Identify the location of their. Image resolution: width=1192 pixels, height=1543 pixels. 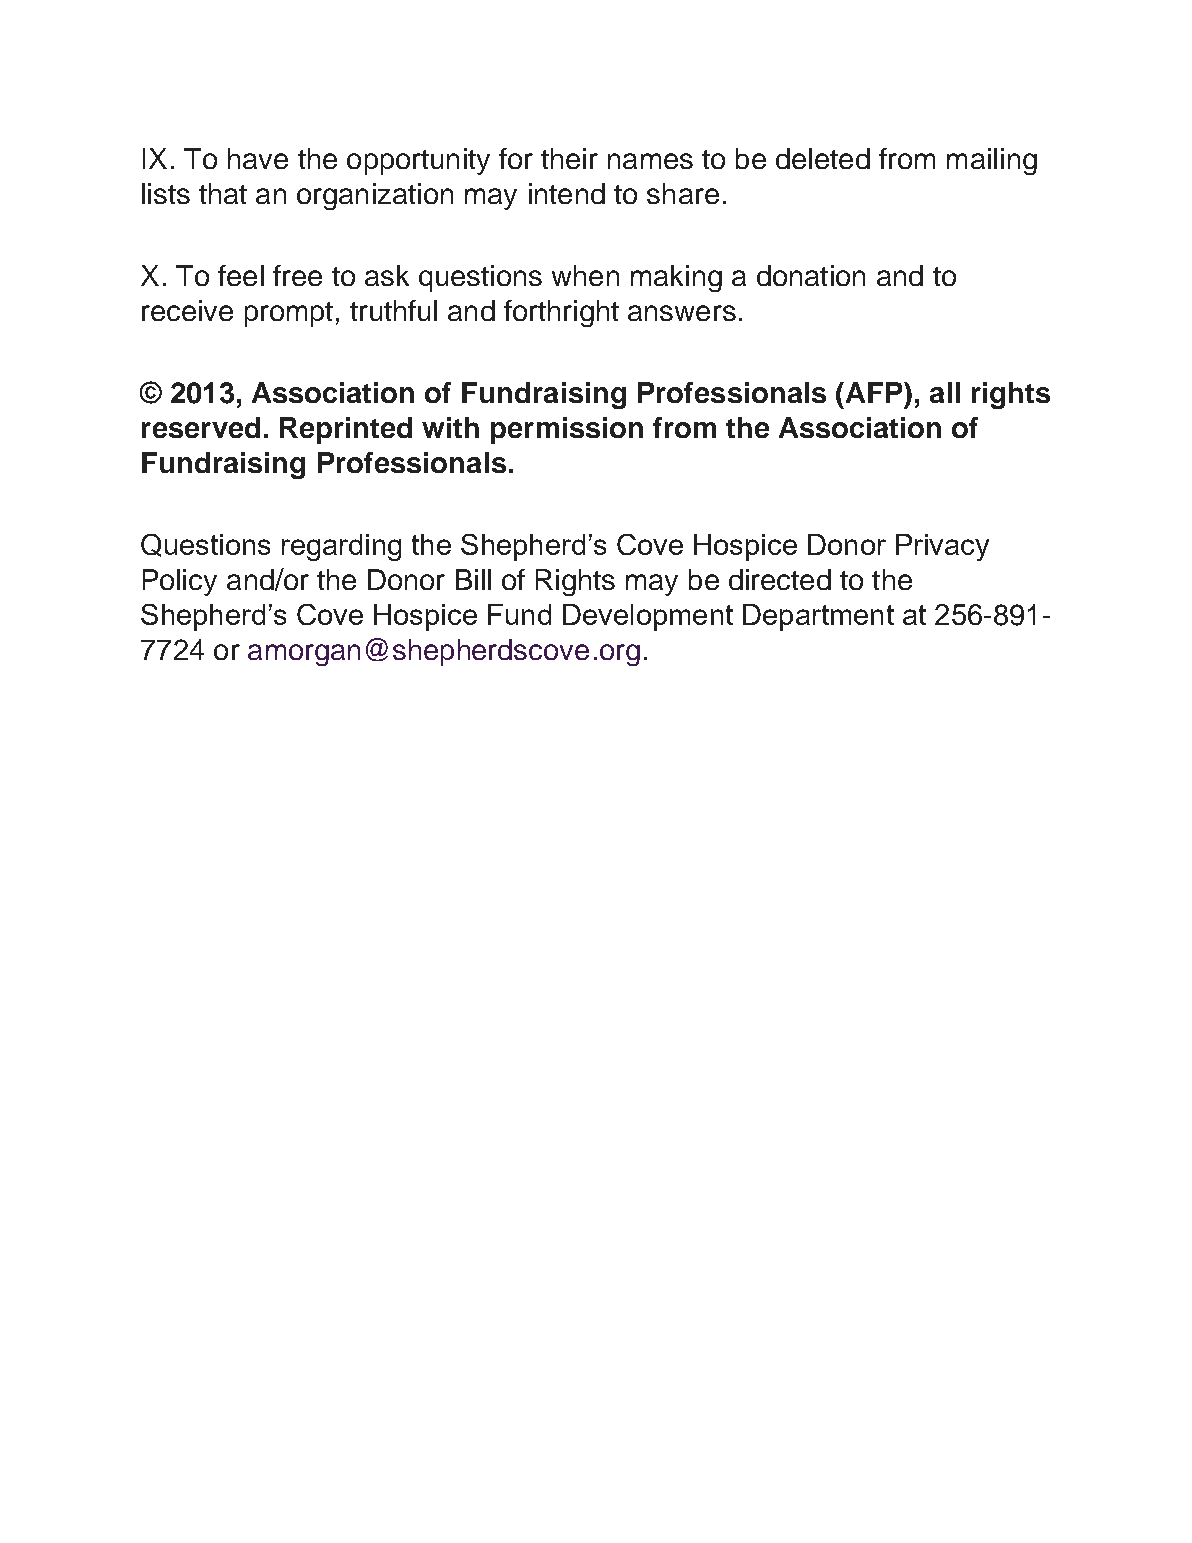
(569, 158).
